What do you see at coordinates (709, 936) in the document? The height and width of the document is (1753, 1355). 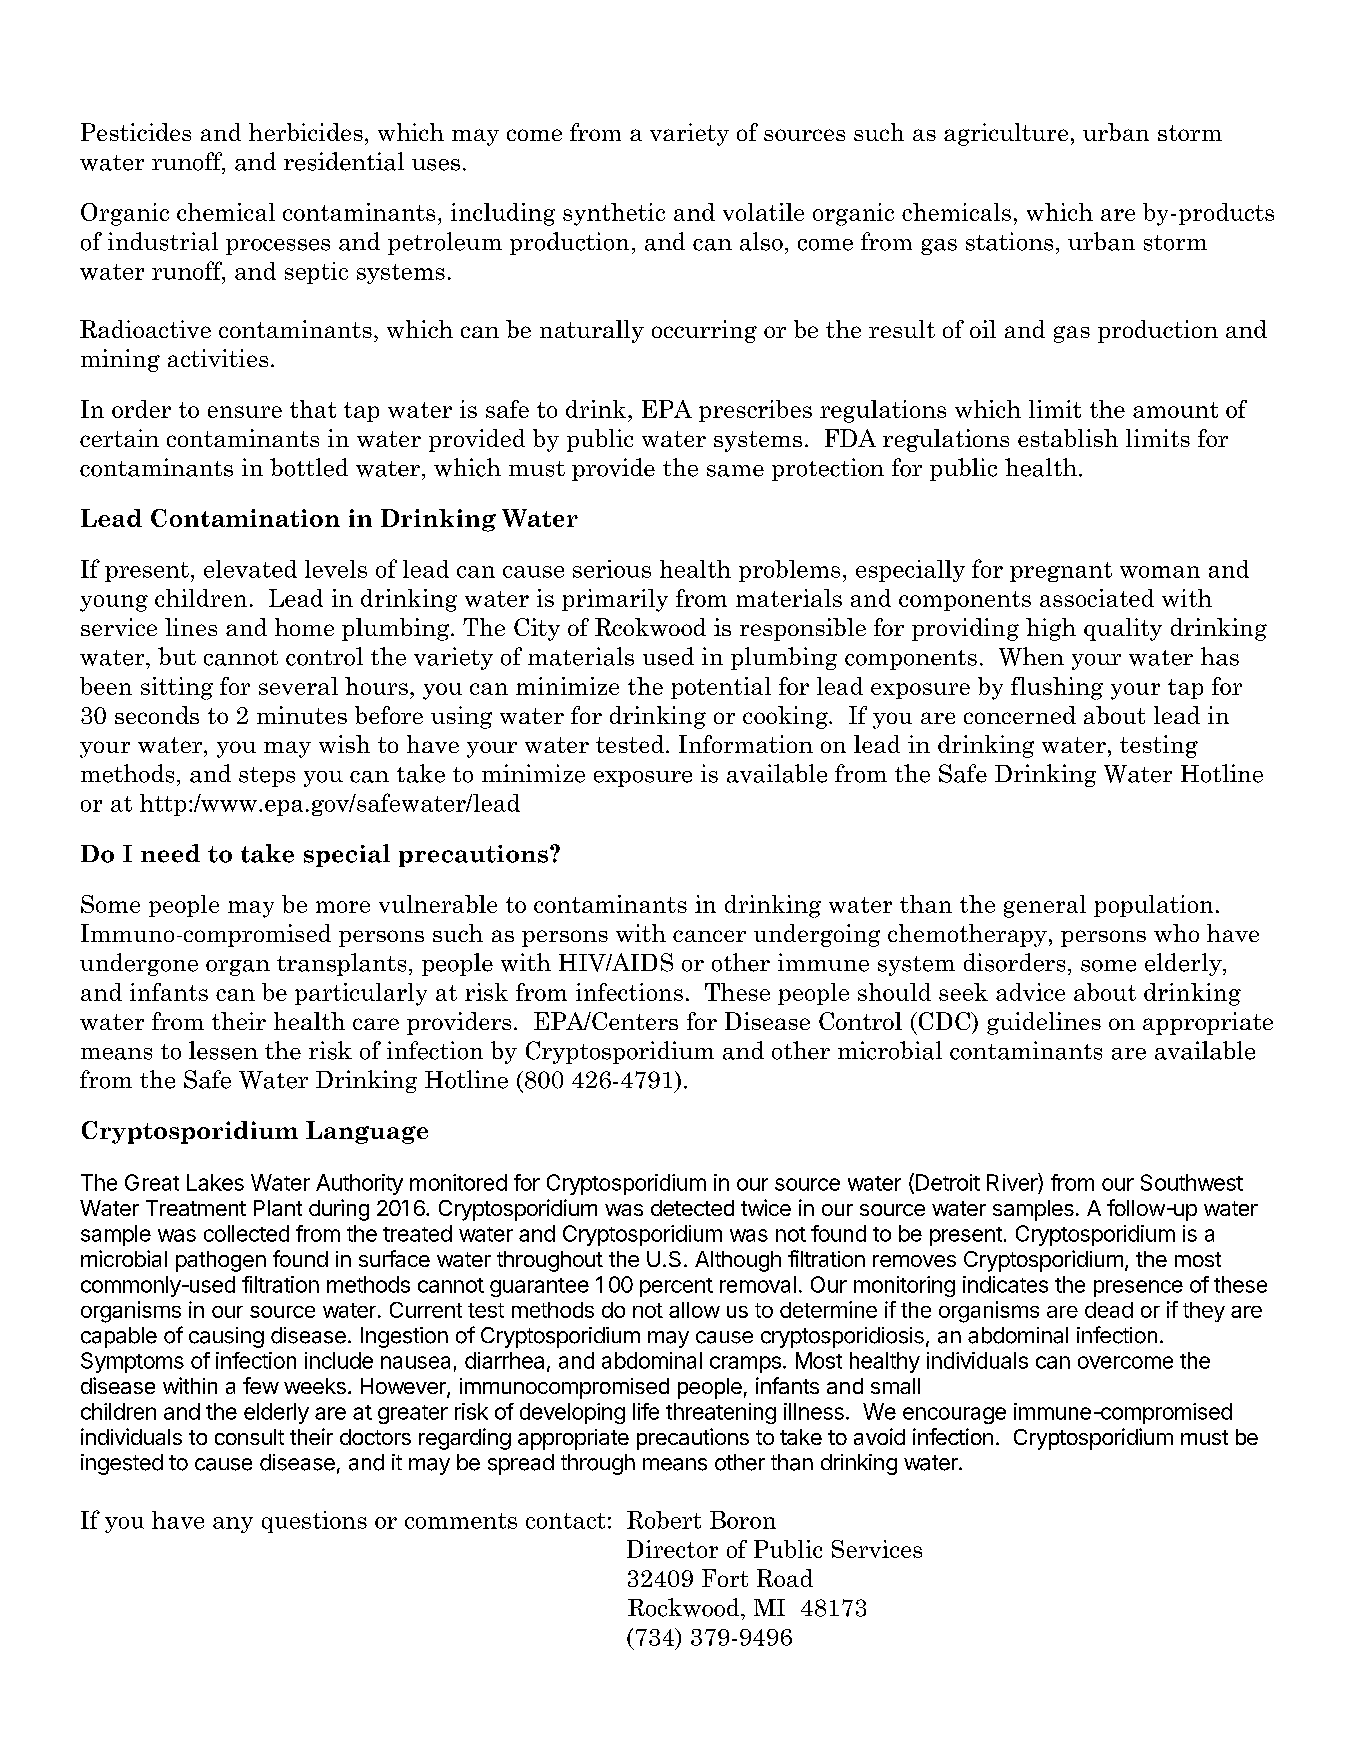 I see `cancer` at bounding box center [709, 936].
